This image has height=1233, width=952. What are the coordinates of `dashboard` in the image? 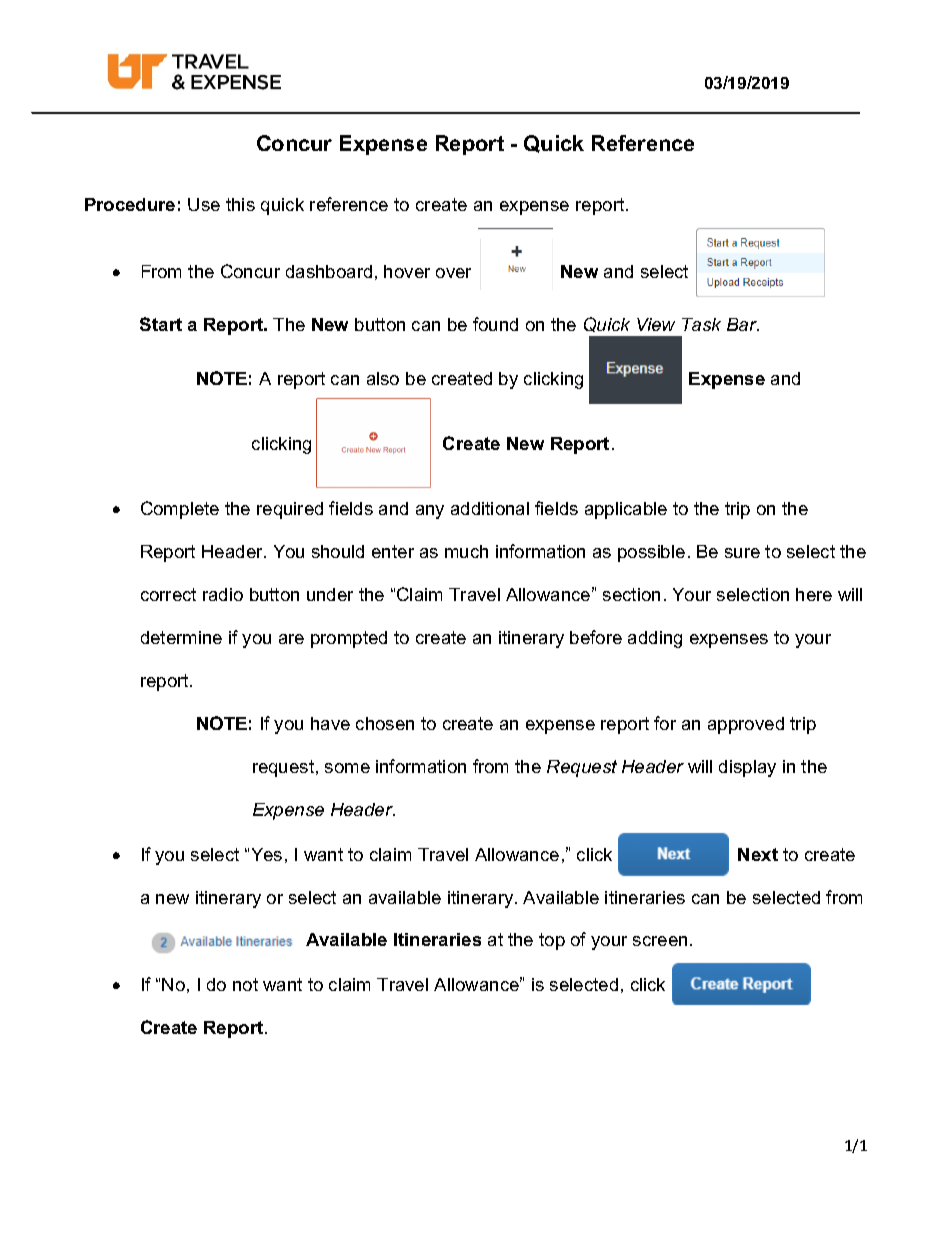 It's located at (329, 271).
